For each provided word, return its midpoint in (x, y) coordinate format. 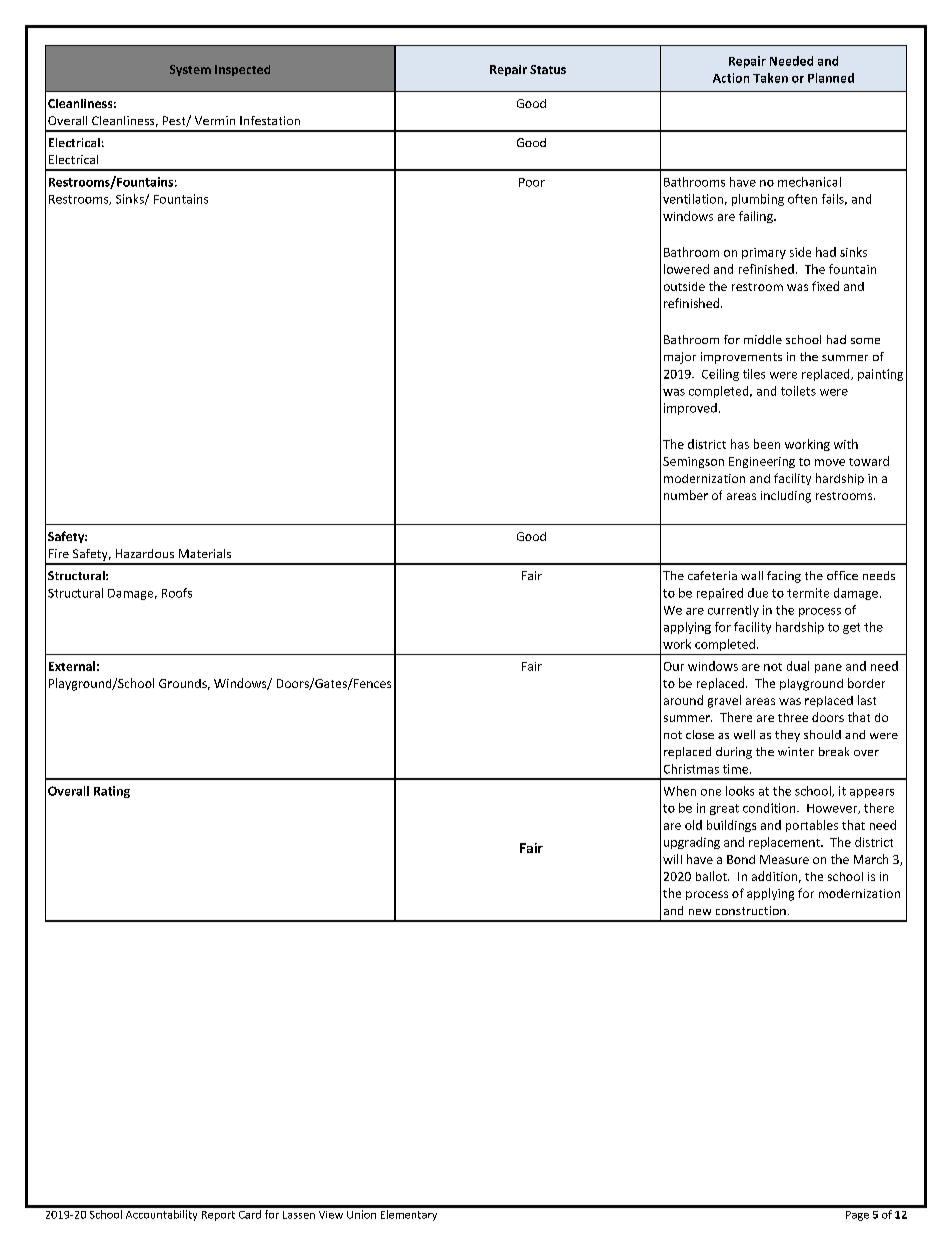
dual (798, 666)
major (680, 358)
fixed (825, 286)
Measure (784, 859)
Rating (112, 792)
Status (548, 69)
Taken (770, 78)
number (686, 495)
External (72, 666)
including (786, 497)
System (190, 70)
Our (674, 666)
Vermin (215, 120)
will (672, 859)
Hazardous (145, 553)
